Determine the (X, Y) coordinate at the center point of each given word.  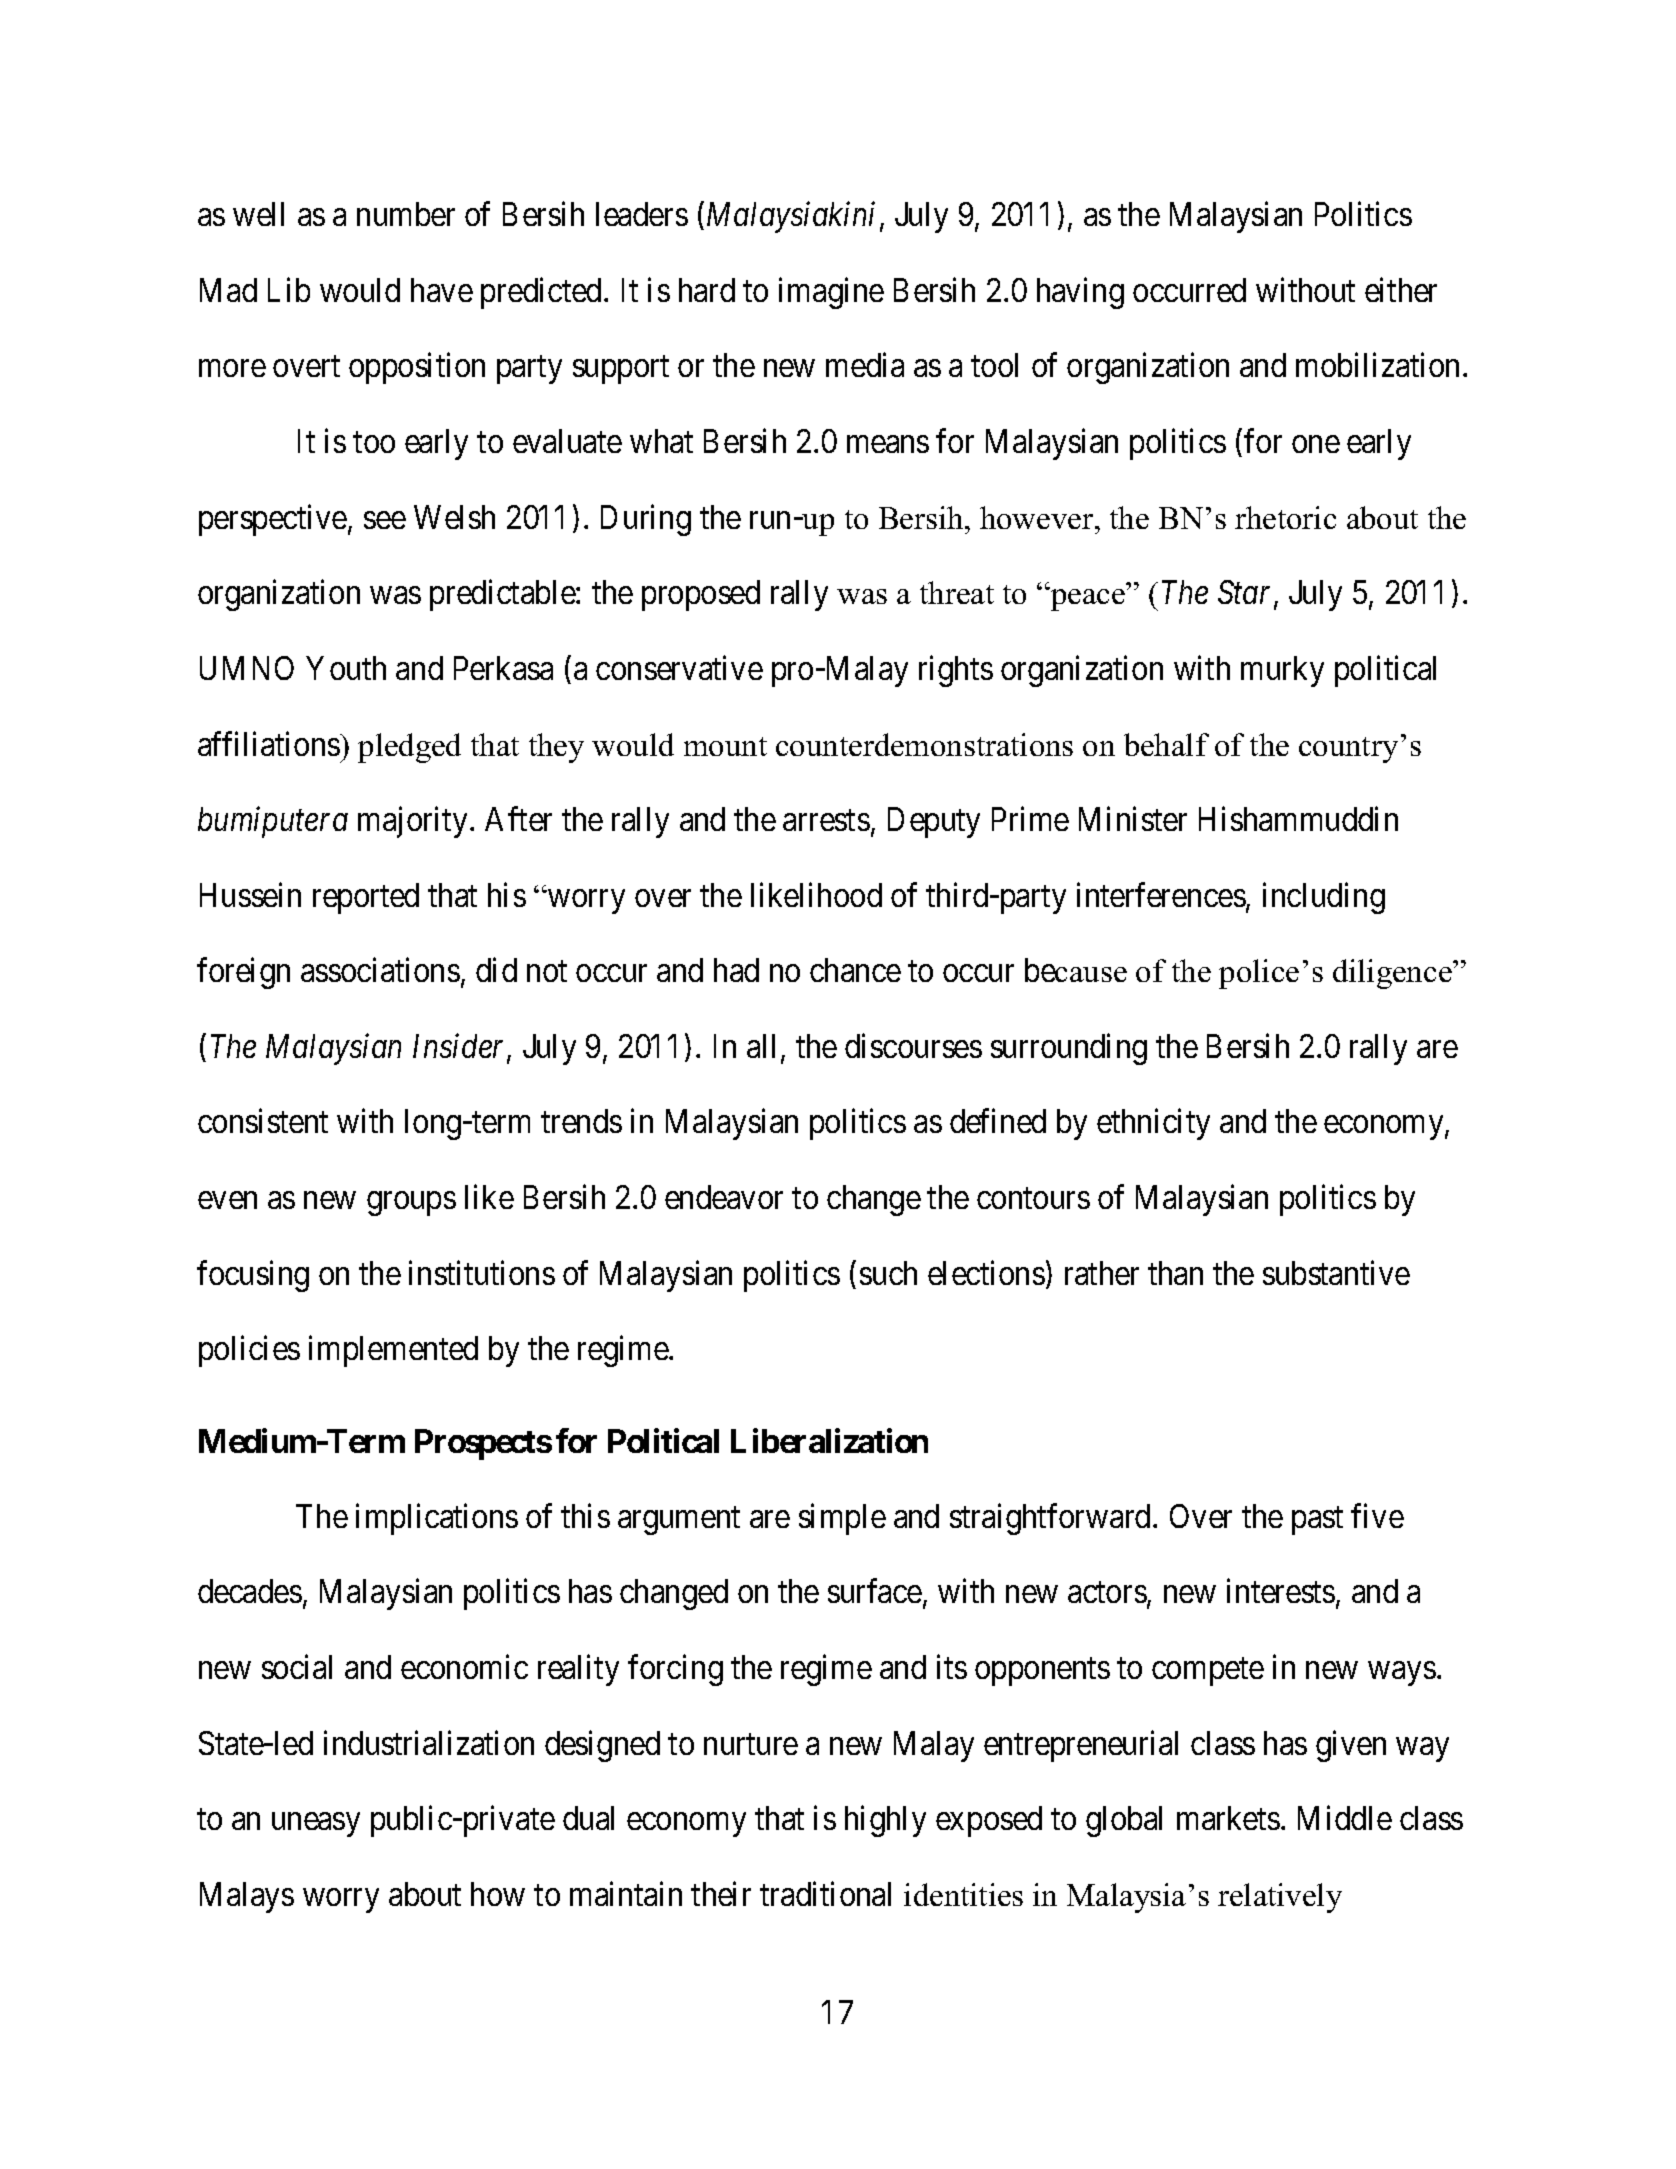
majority (412, 822)
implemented (393, 1351)
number (406, 214)
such (888, 1273)
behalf (1166, 744)
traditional (825, 1893)
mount (725, 746)
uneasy (316, 1825)
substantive (1336, 1272)
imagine (831, 293)
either (1401, 289)
